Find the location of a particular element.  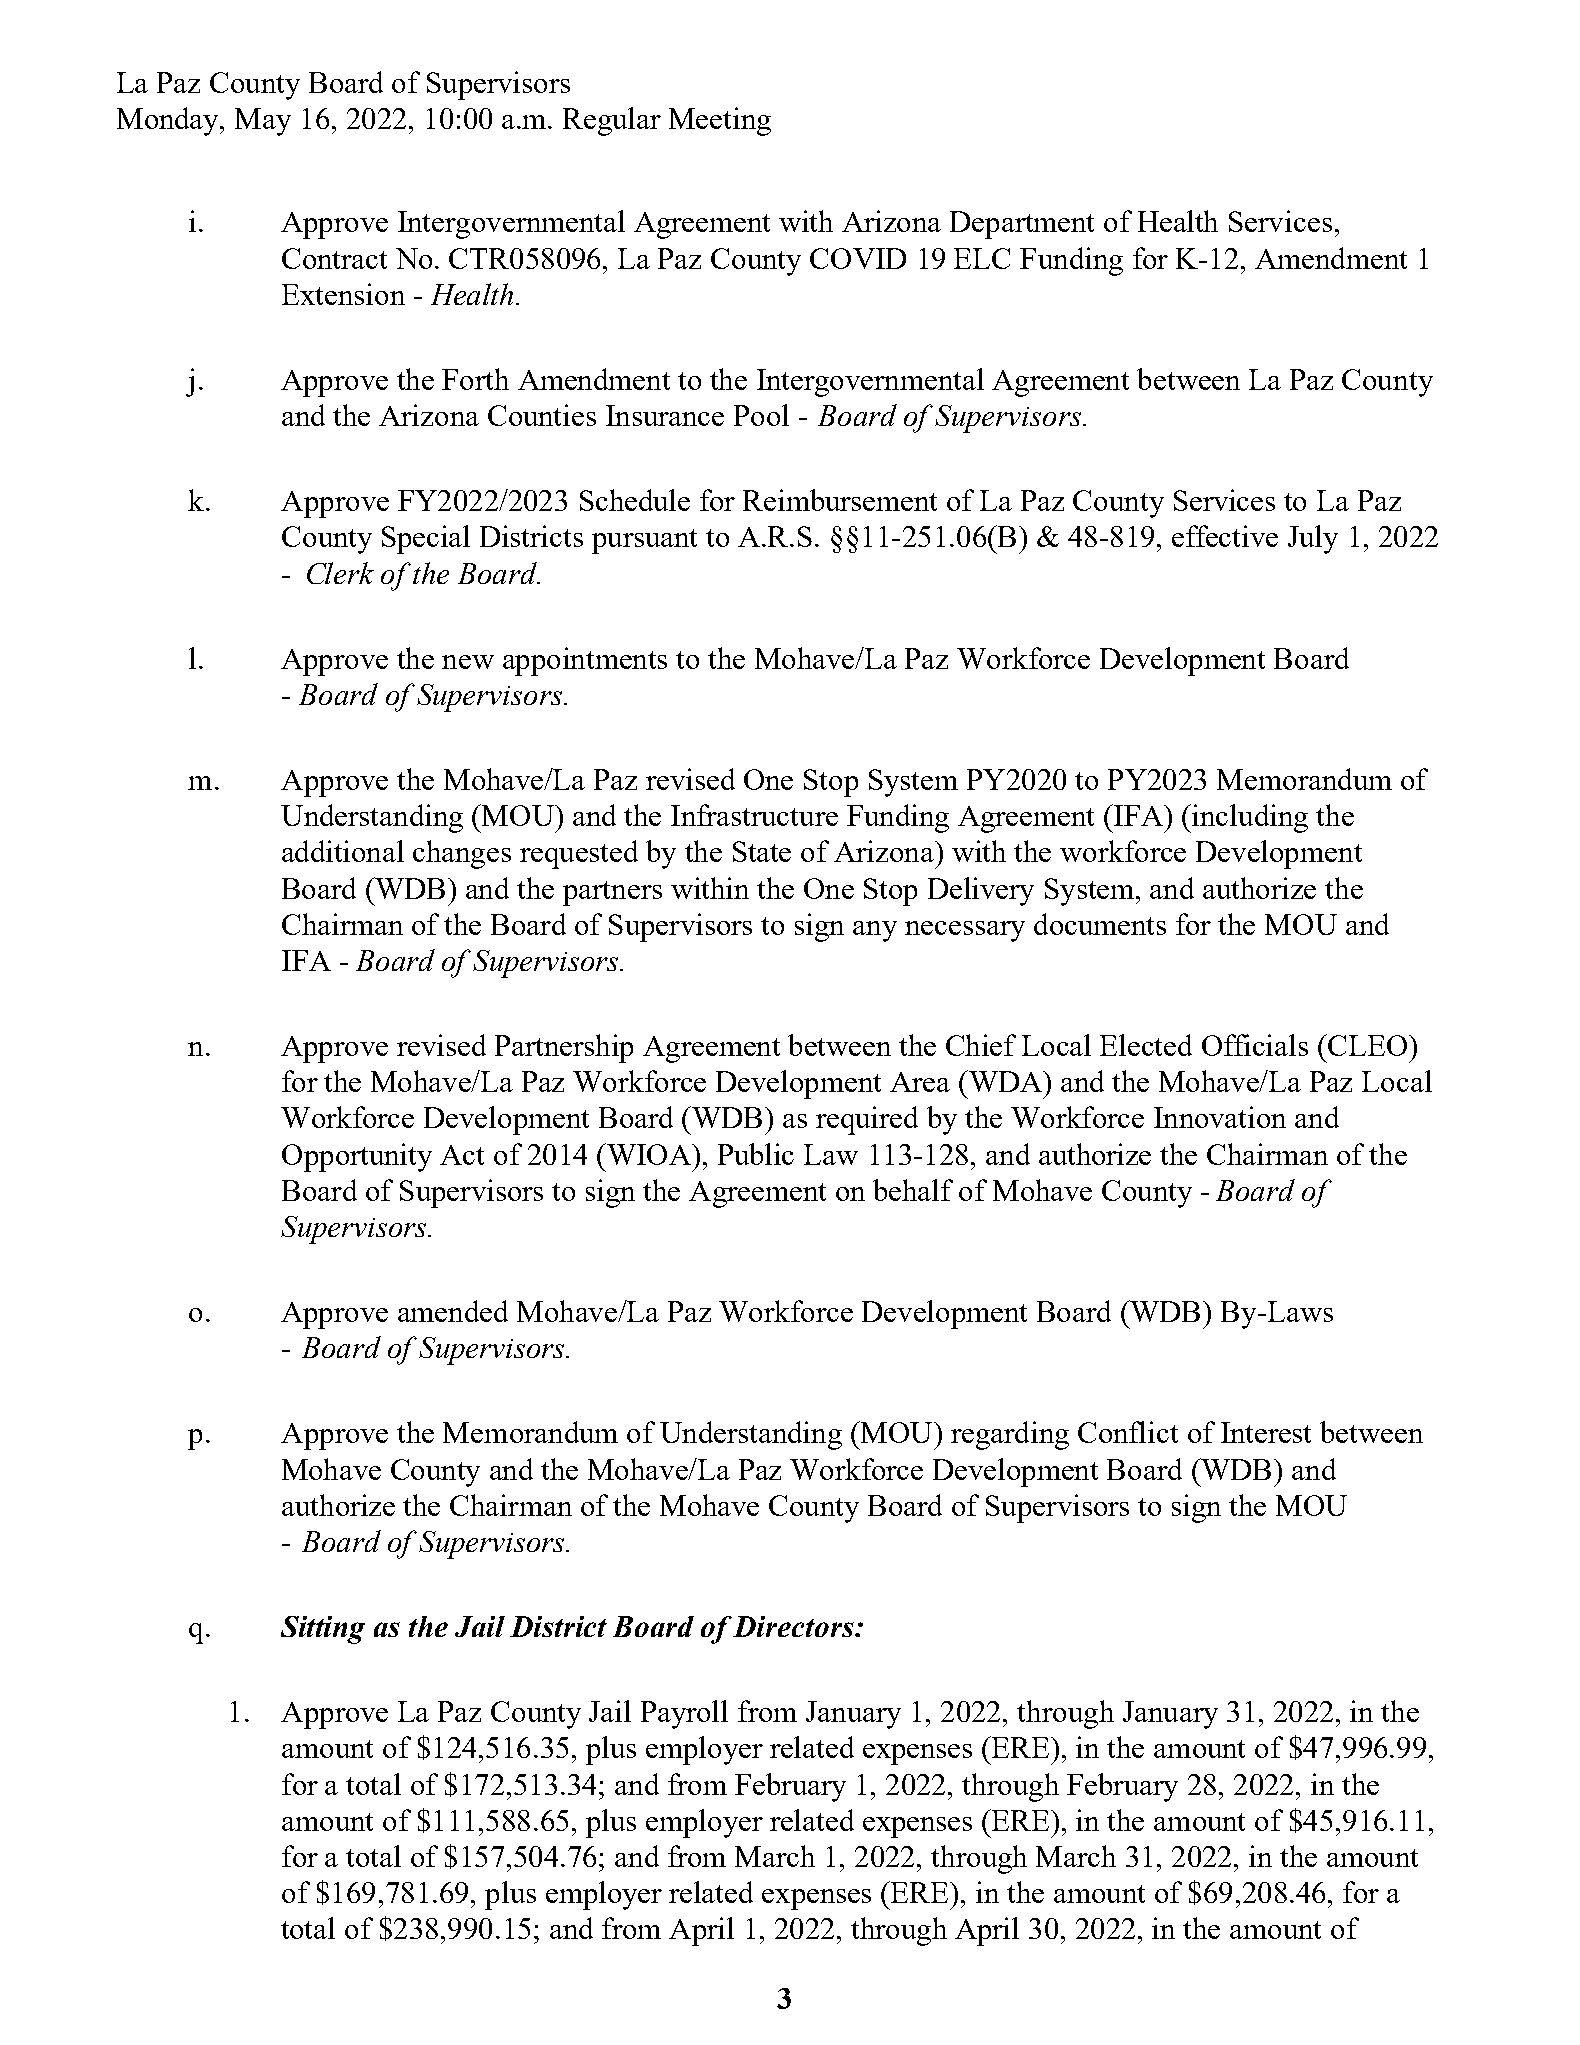

Sitting is located at coordinates (323, 1630).
